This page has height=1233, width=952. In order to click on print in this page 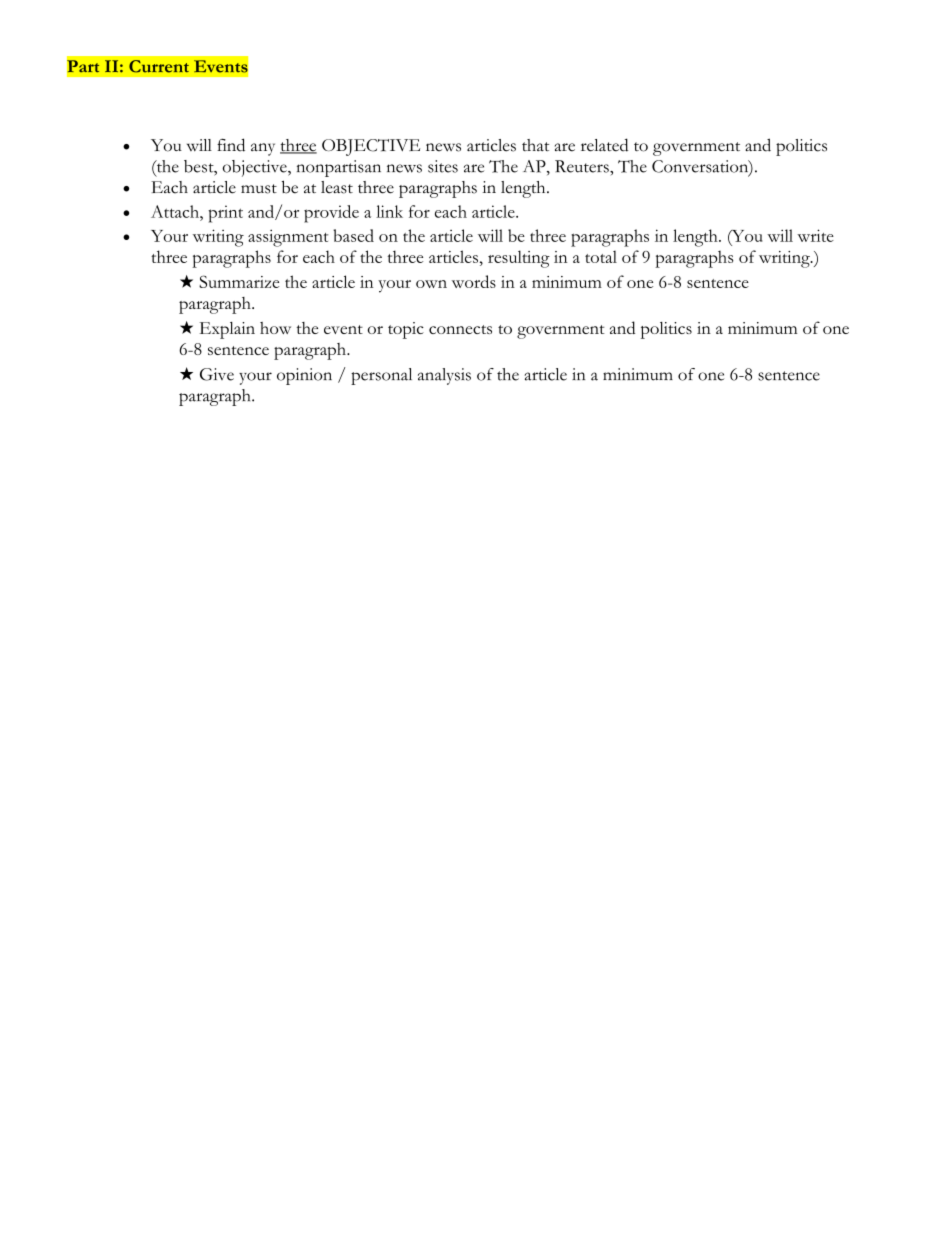, I will do `click(225, 214)`.
